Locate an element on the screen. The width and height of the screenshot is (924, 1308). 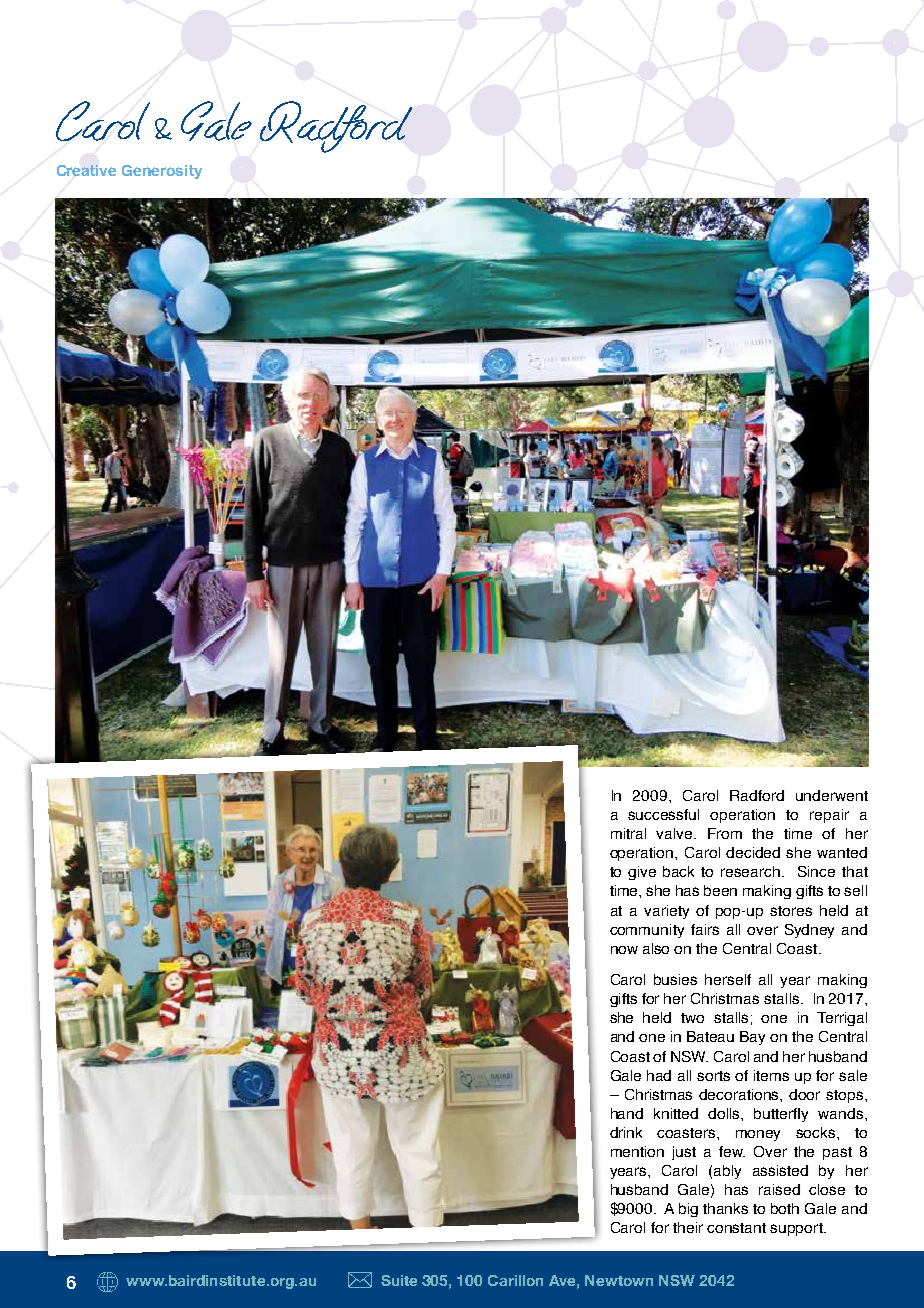
underwent is located at coordinates (832, 795).
